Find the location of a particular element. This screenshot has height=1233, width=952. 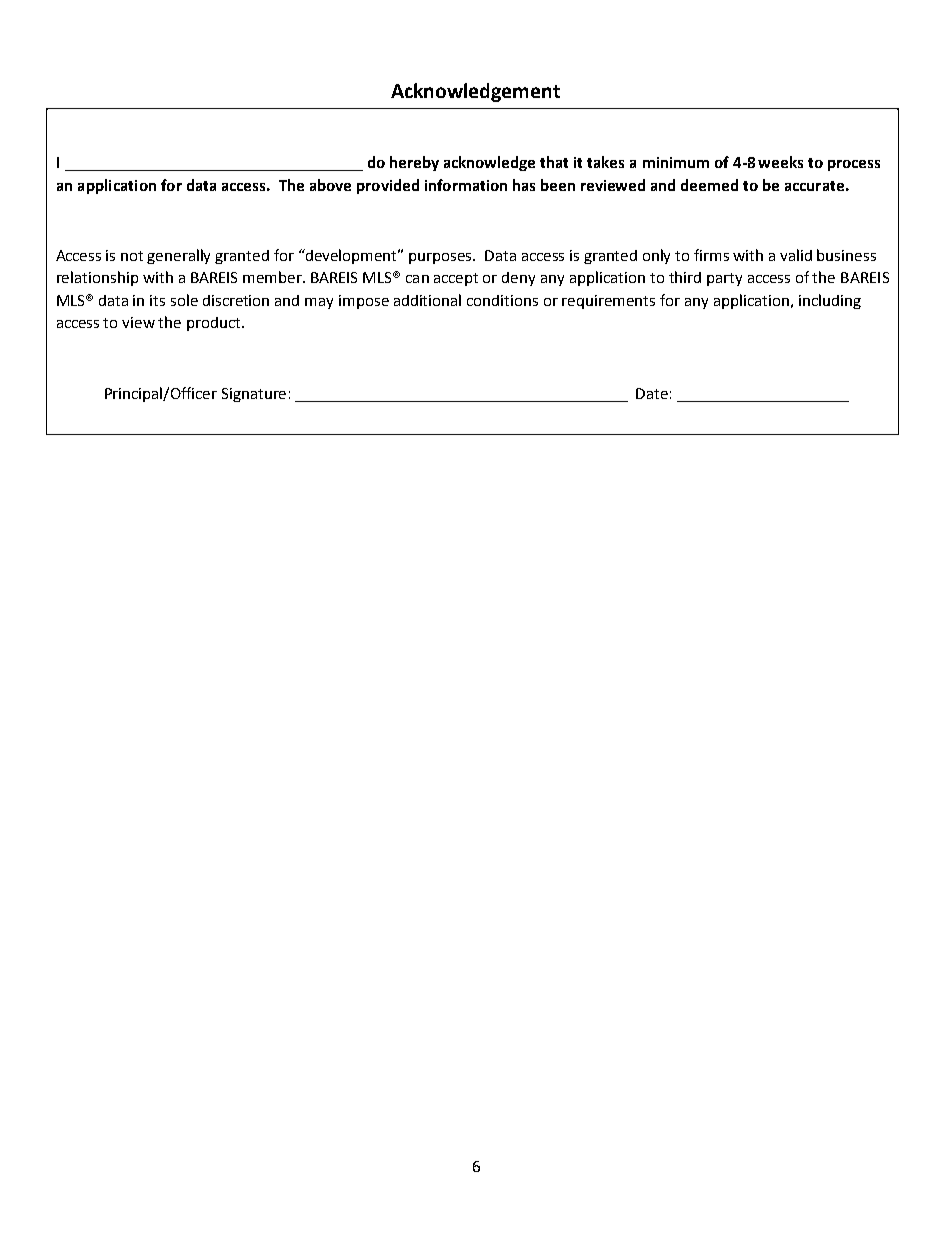

including is located at coordinates (830, 301).
